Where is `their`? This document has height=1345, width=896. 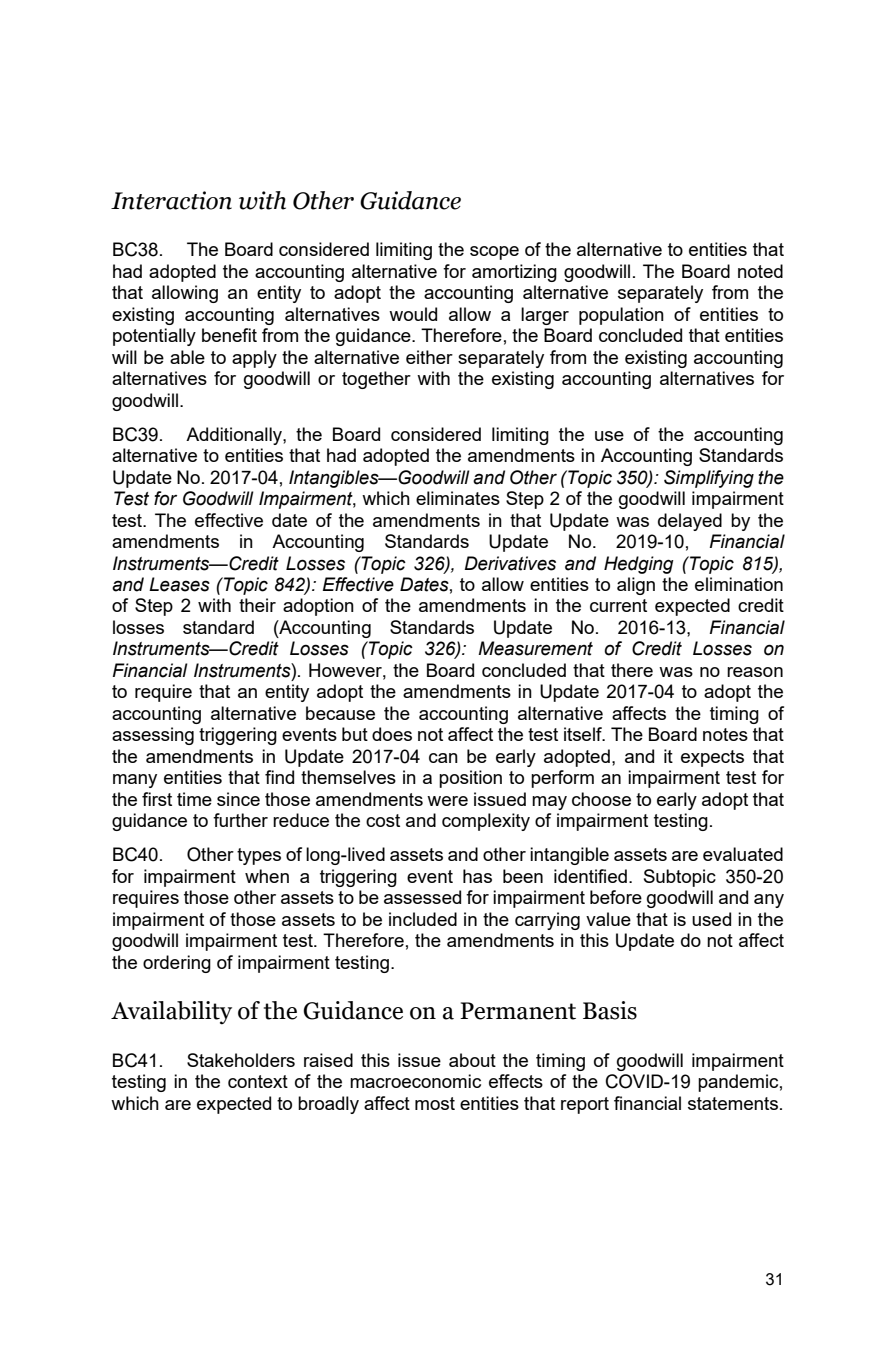
their is located at coordinates (257, 605).
